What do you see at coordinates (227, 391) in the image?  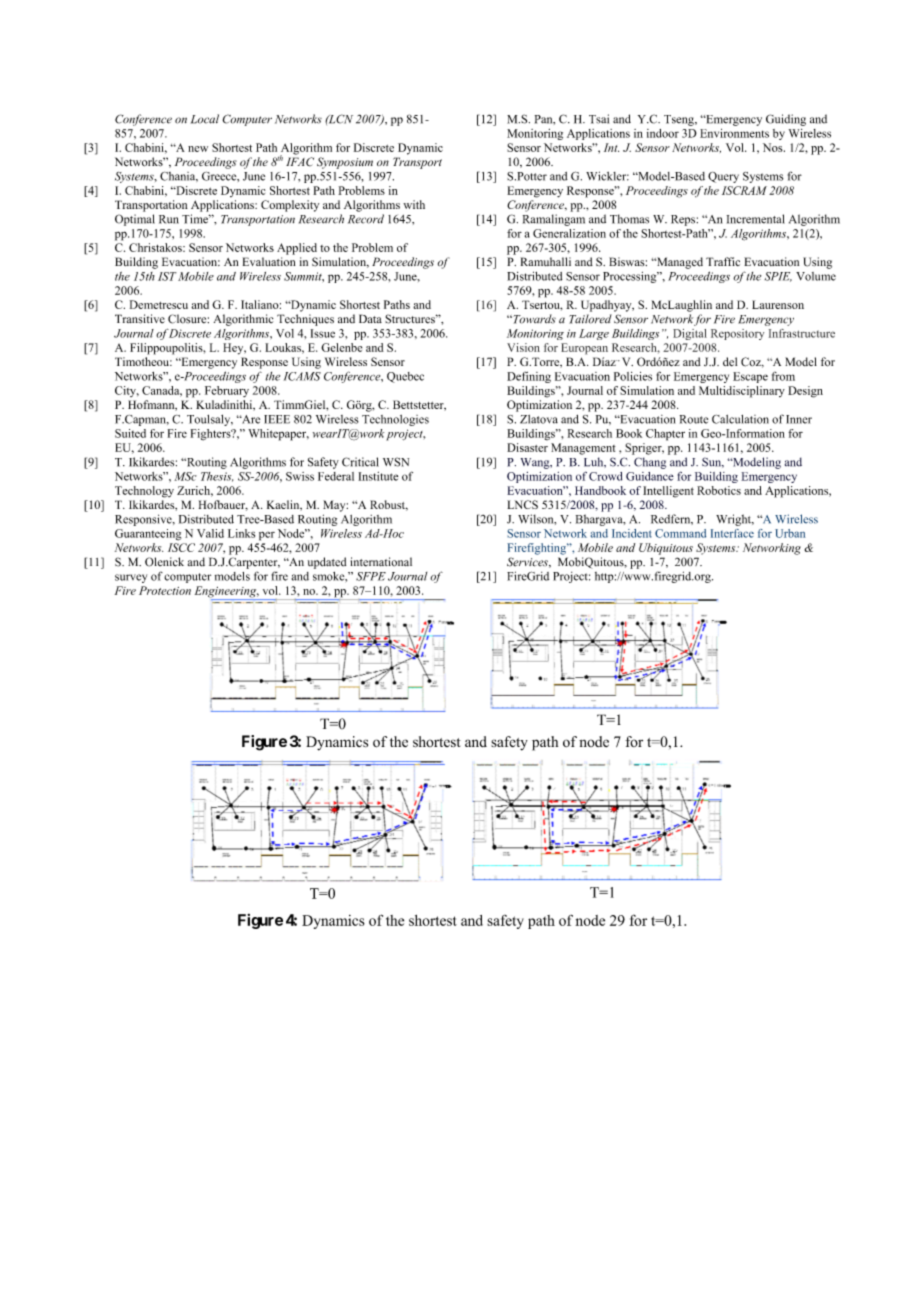 I see `February` at bounding box center [227, 391].
